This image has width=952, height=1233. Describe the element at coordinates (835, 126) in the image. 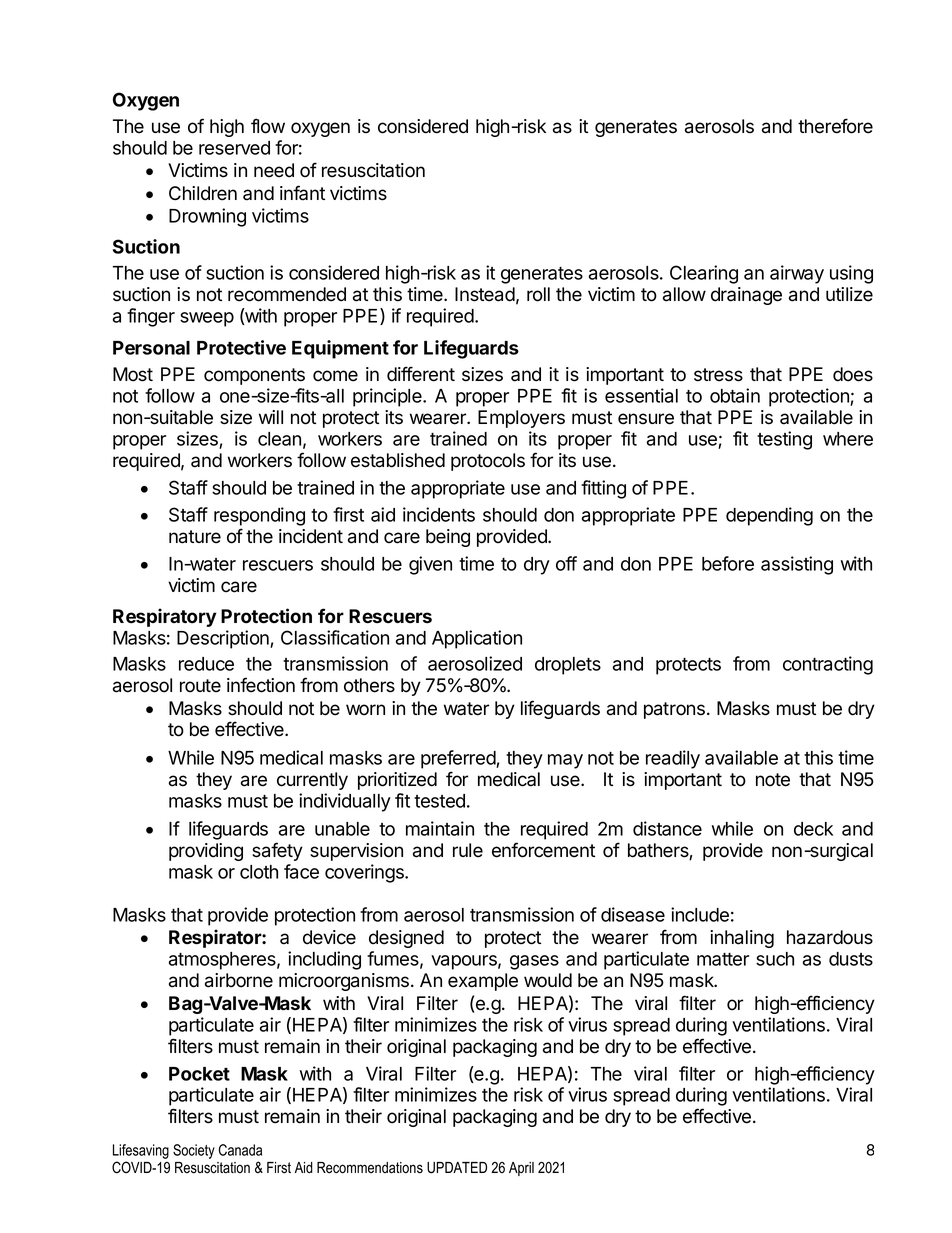

I see `therefore` at that location.
